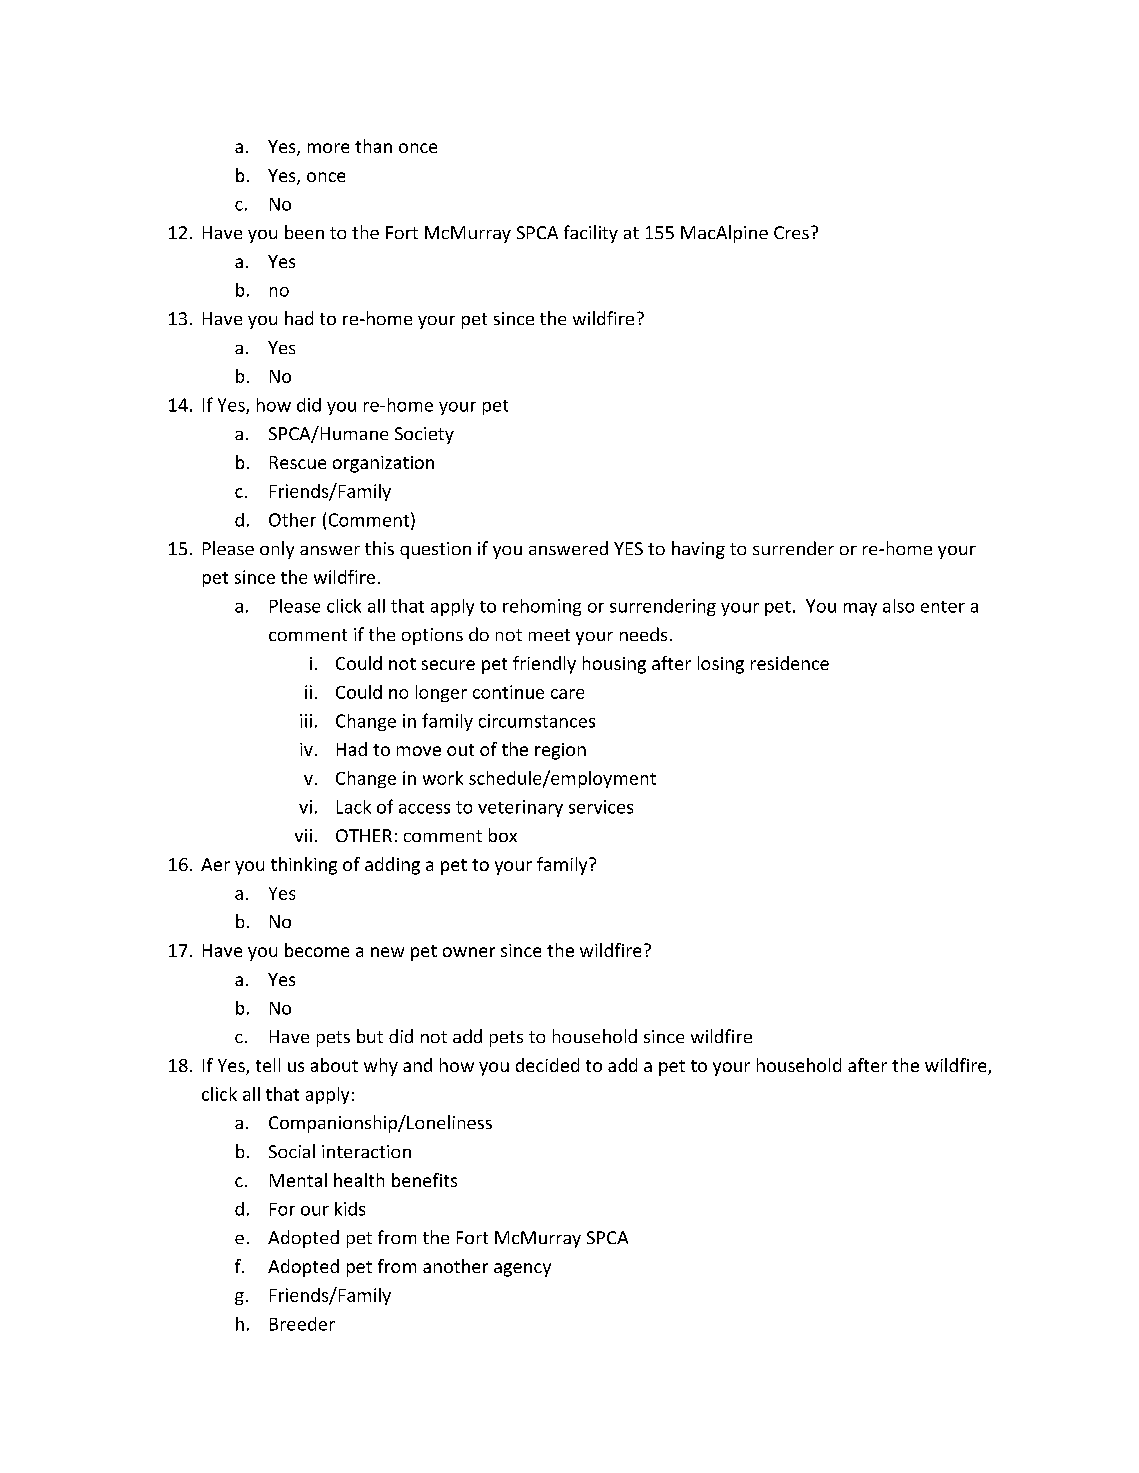  I want to click on rehoming, so click(542, 607).
